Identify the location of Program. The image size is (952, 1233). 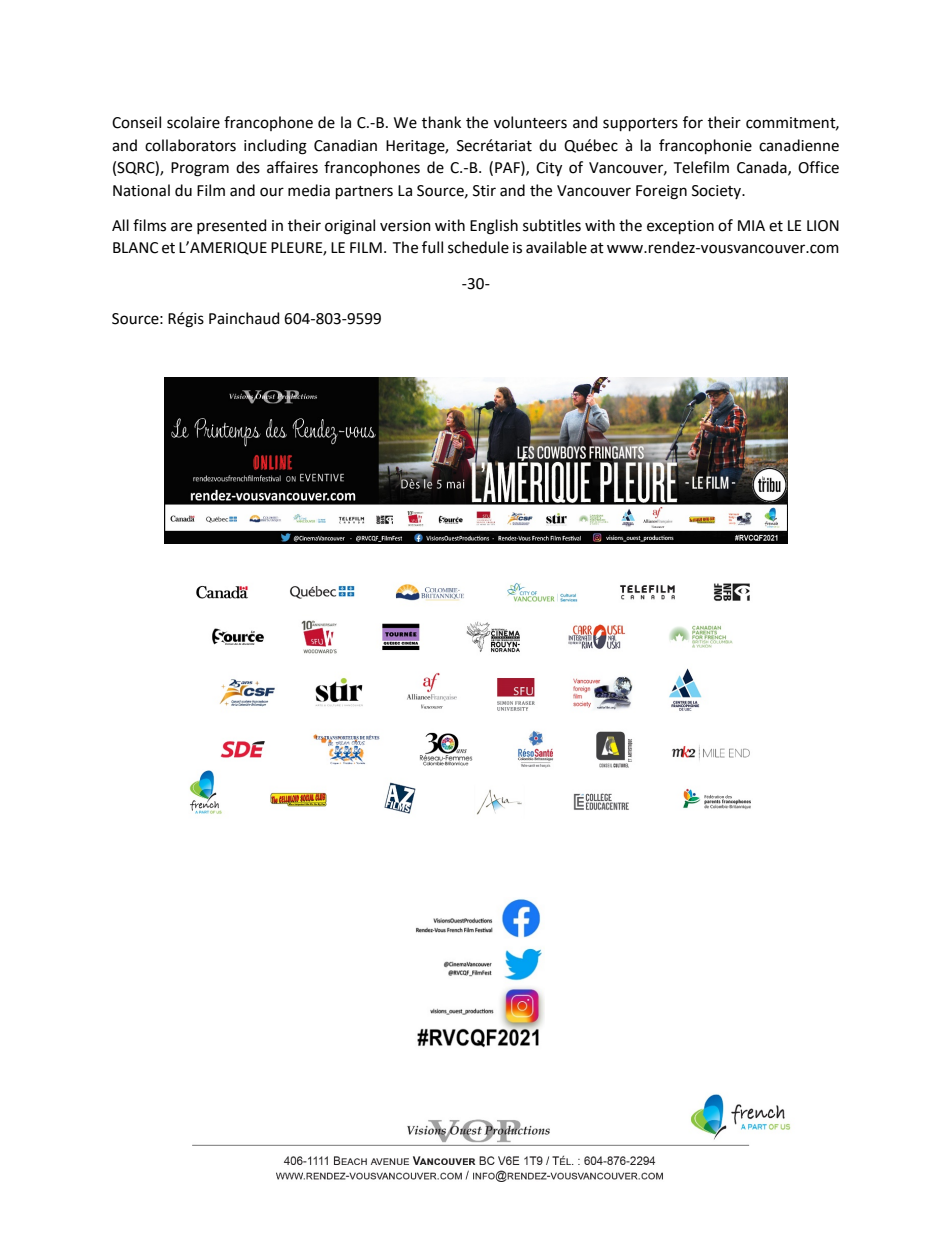
(200, 169).
